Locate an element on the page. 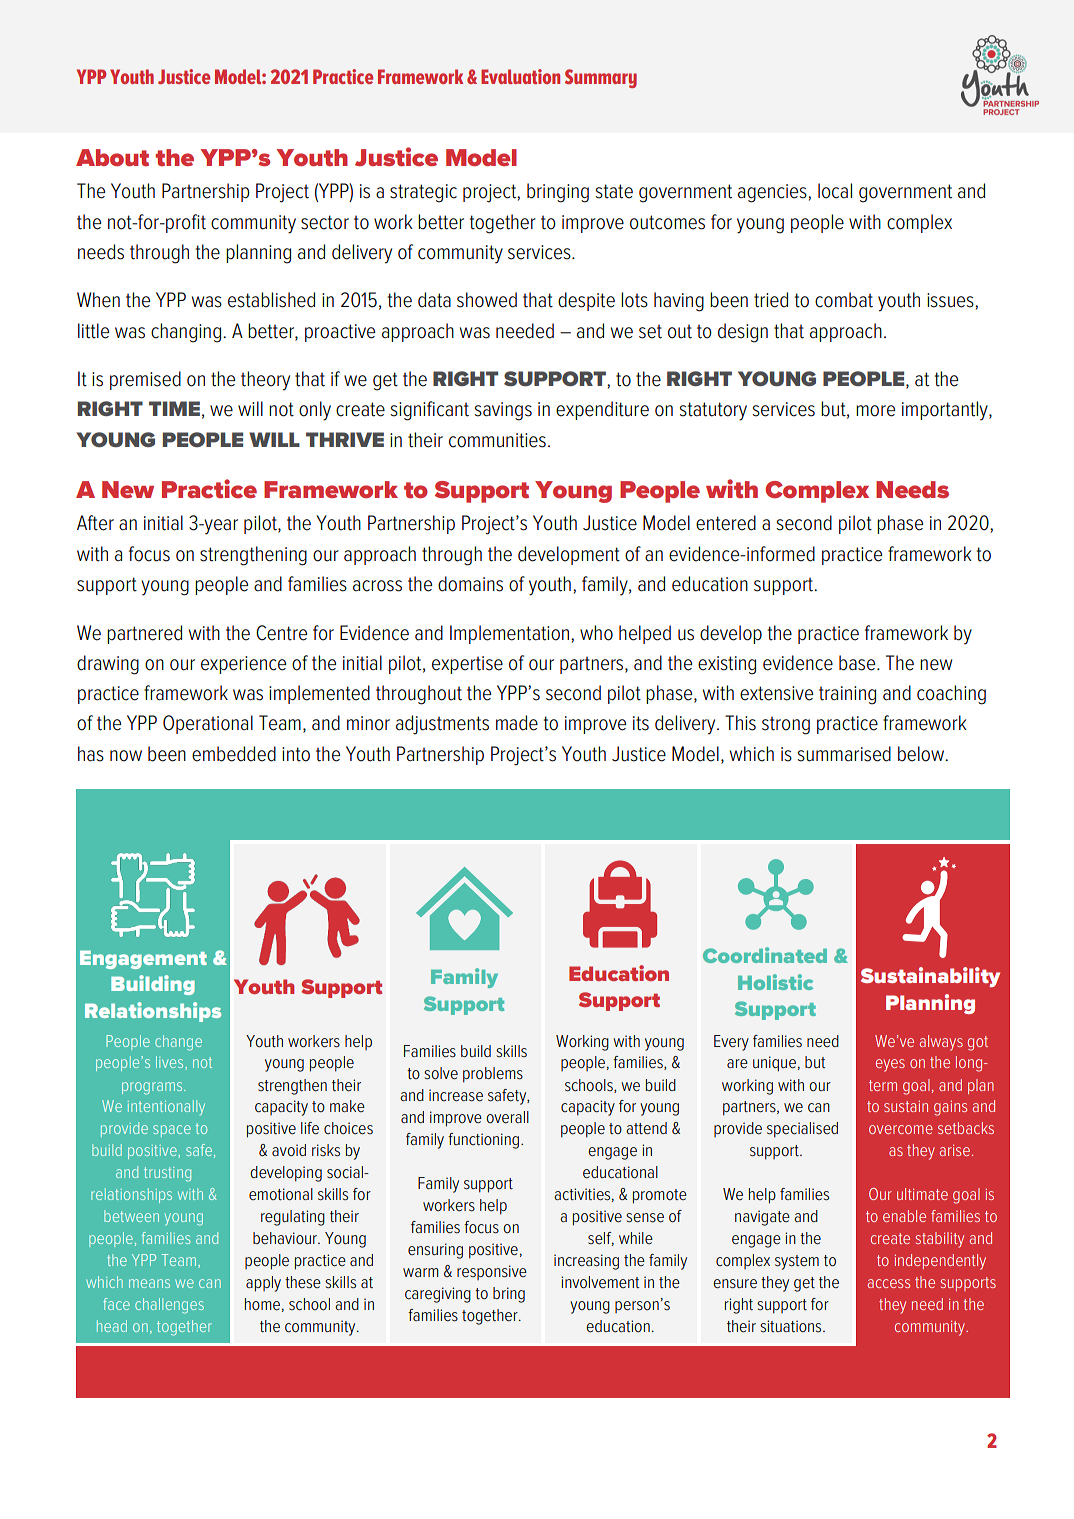 The width and height of the page is (1074, 1519). About is located at coordinates (112, 157).
